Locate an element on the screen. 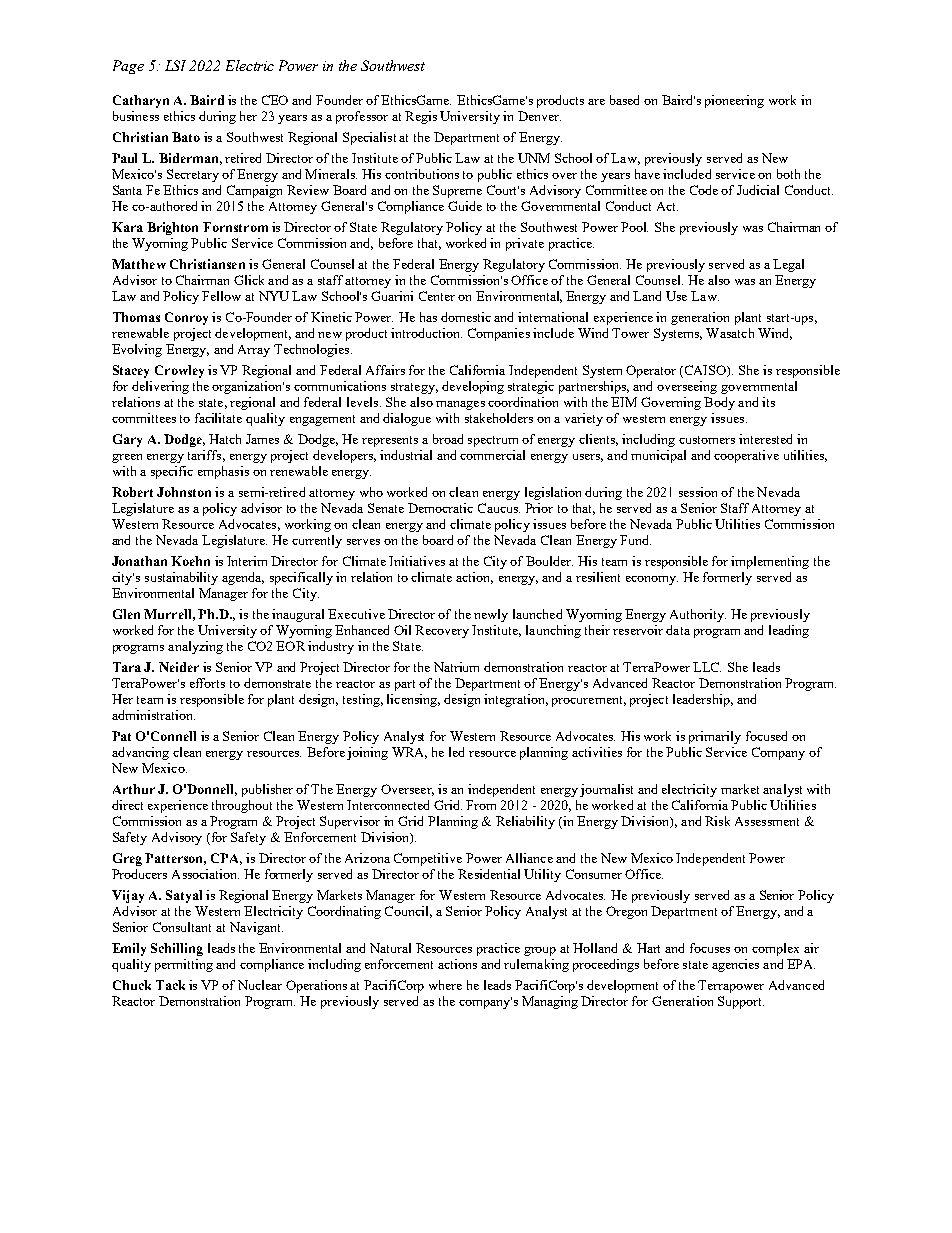 This screenshot has height=1233, width=952. efforts is located at coordinates (207, 683).
